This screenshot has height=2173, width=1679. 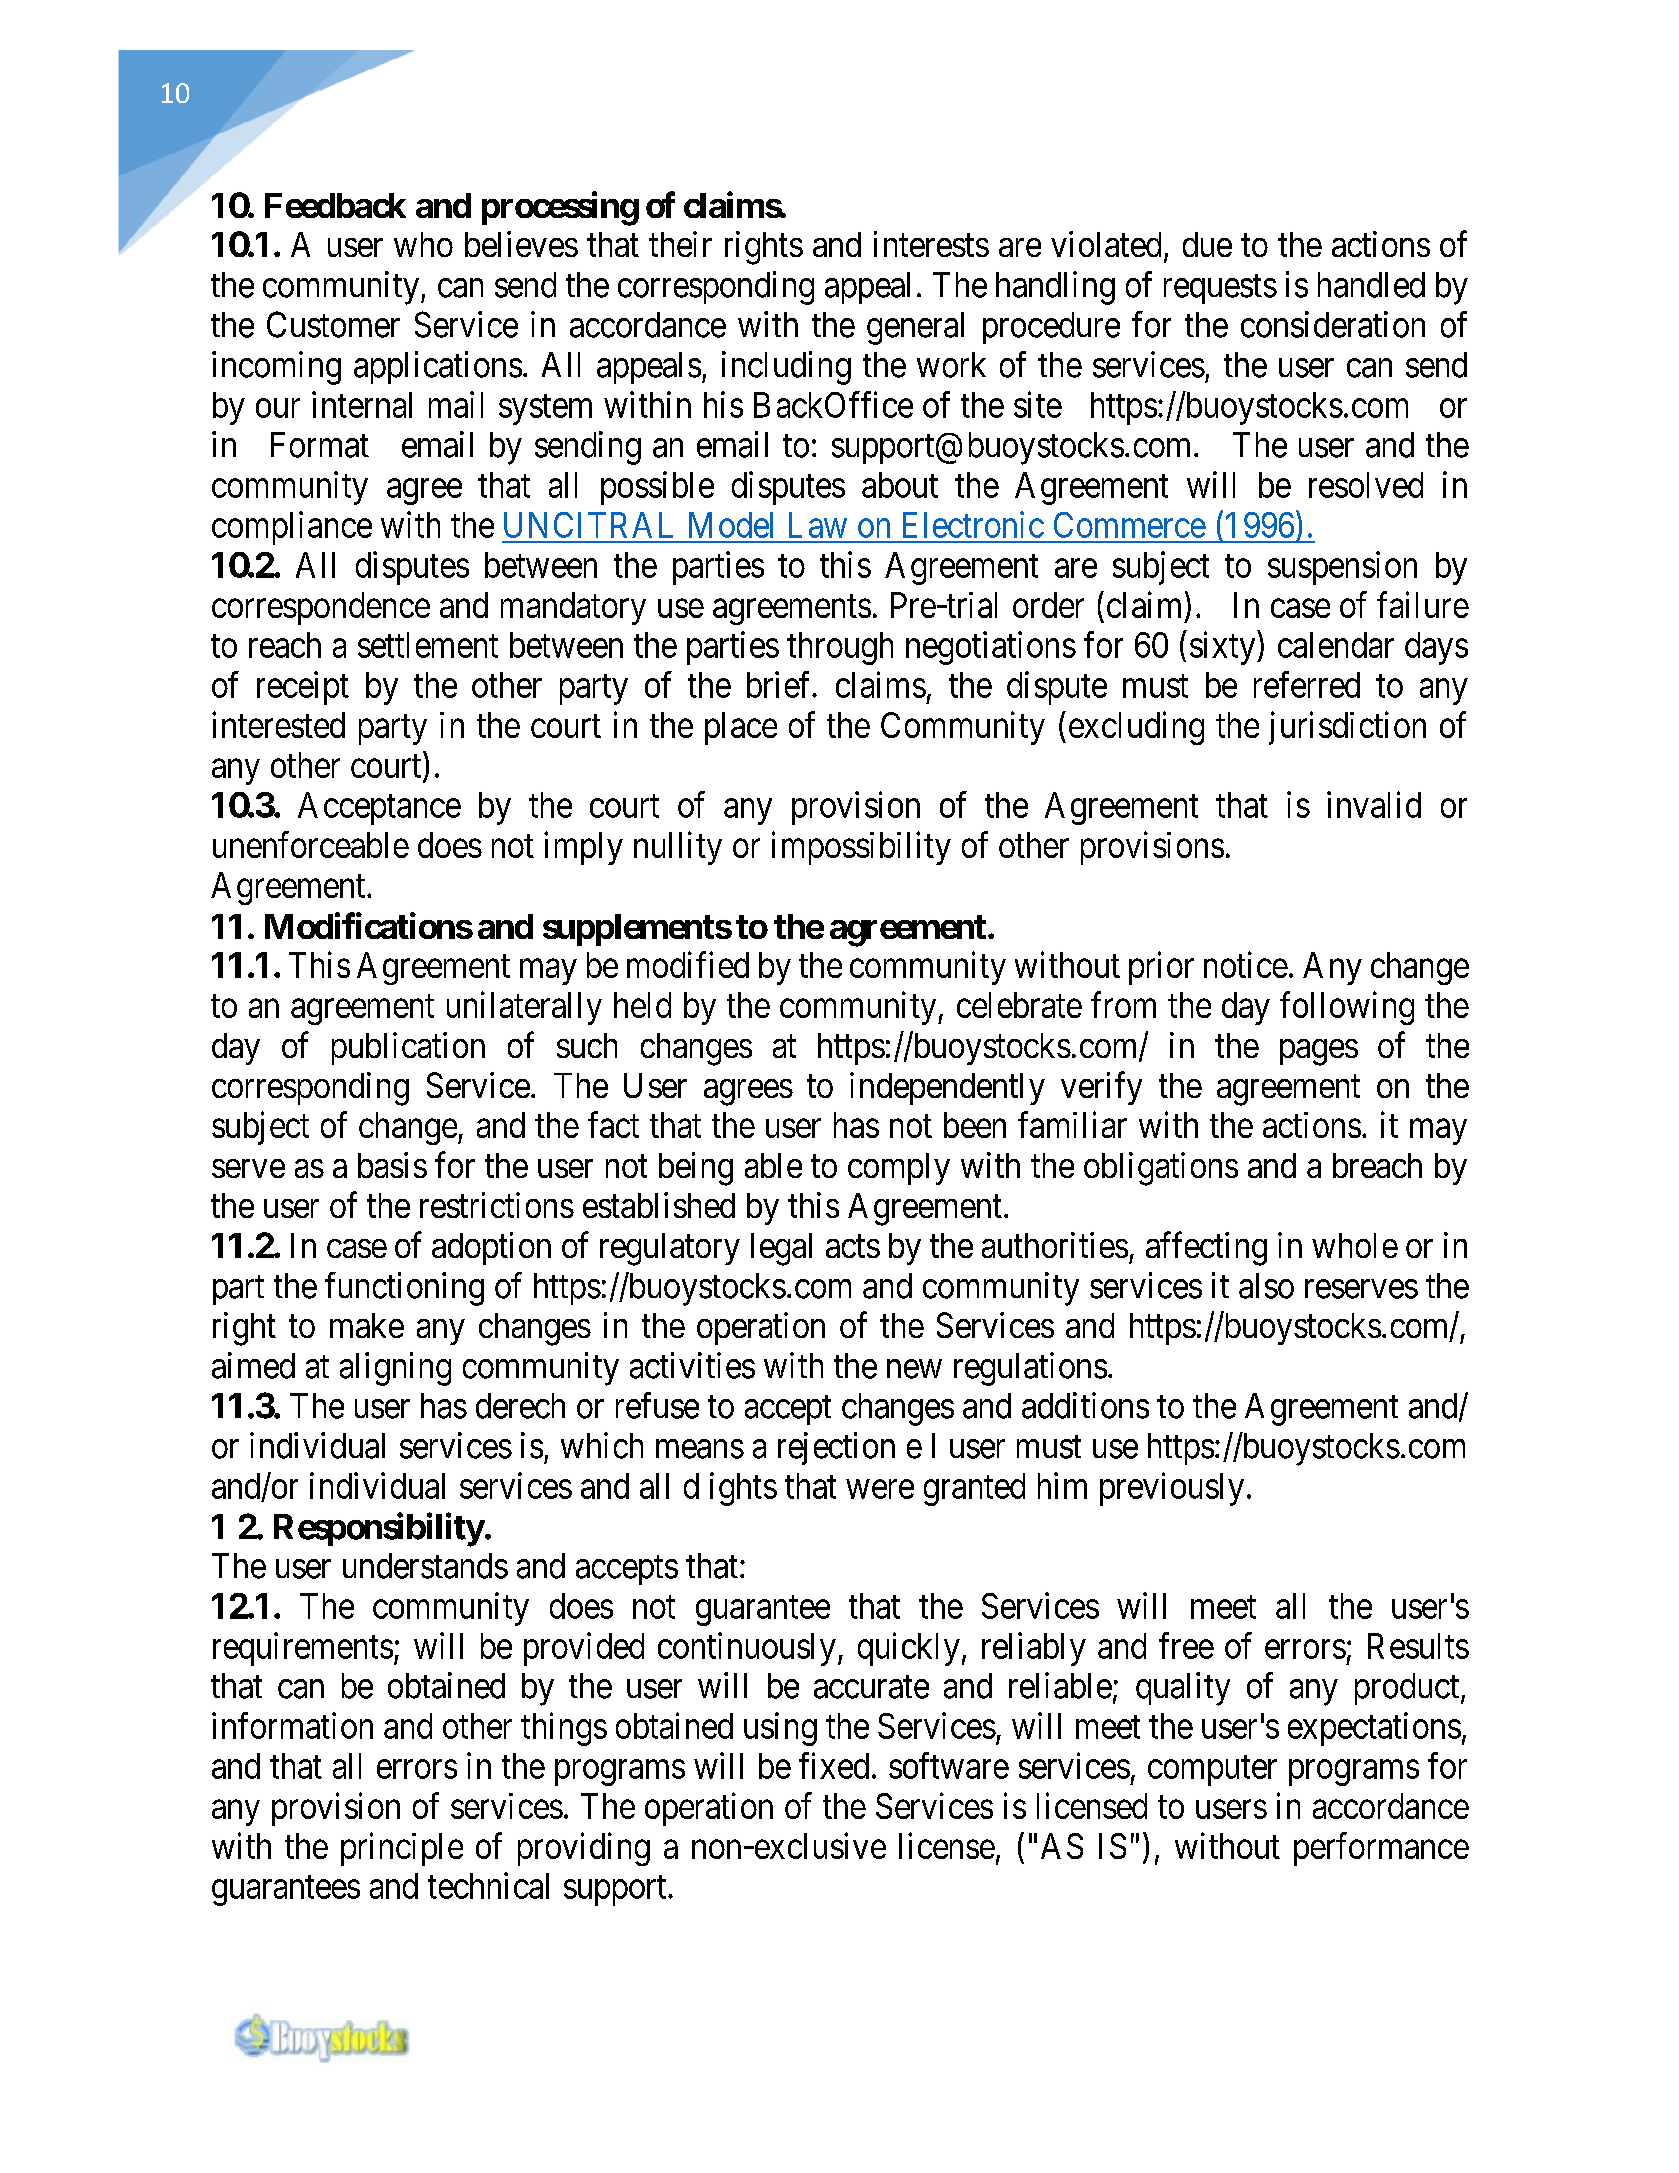 What do you see at coordinates (402, 1849) in the screenshot?
I see `principle` at bounding box center [402, 1849].
